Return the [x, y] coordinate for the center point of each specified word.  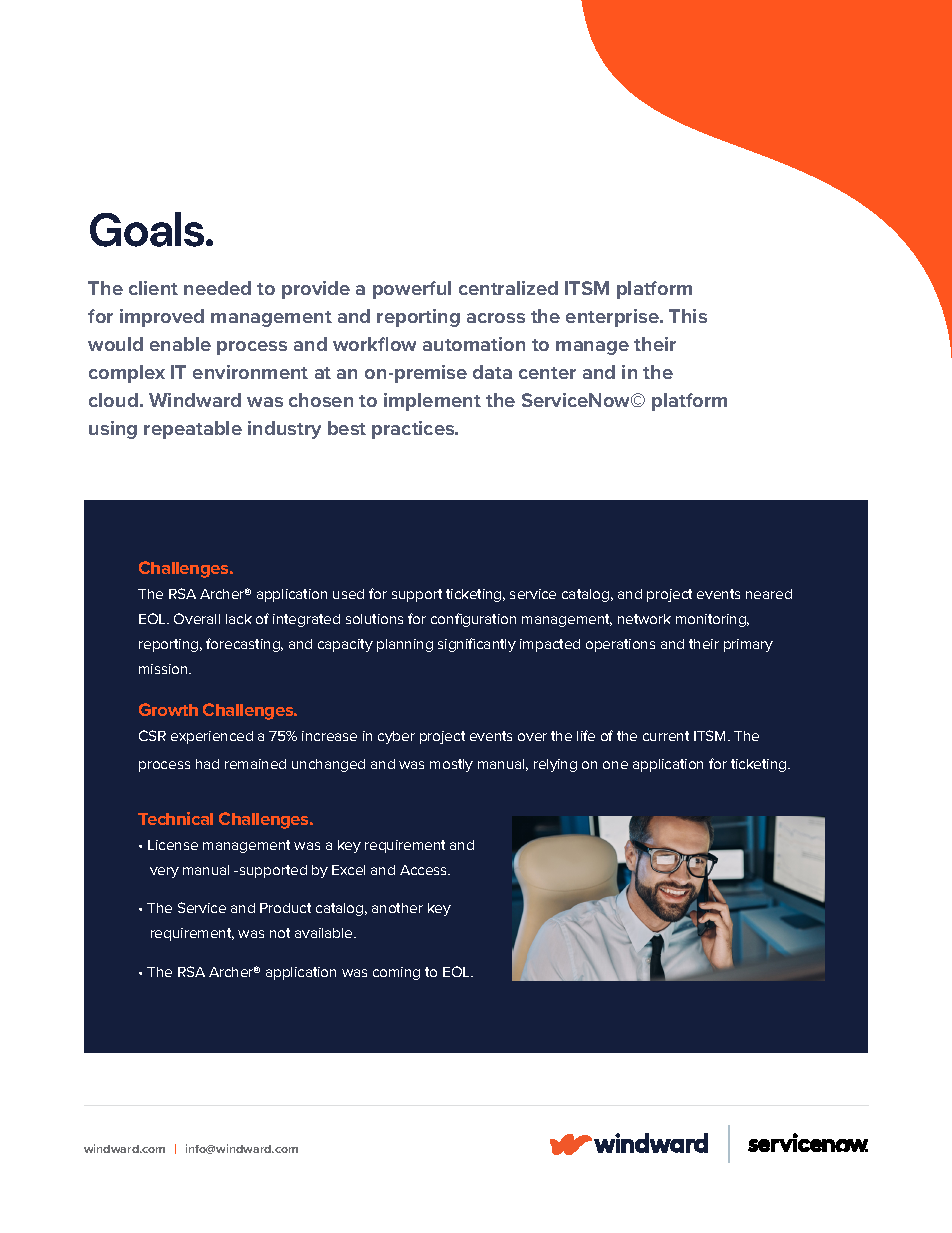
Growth [168, 709]
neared [769, 594]
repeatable [193, 430]
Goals [148, 229]
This [688, 316]
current [666, 736]
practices [414, 430]
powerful [412, 290]
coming [396, 973]
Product [285, 908]
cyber [396, 737]
